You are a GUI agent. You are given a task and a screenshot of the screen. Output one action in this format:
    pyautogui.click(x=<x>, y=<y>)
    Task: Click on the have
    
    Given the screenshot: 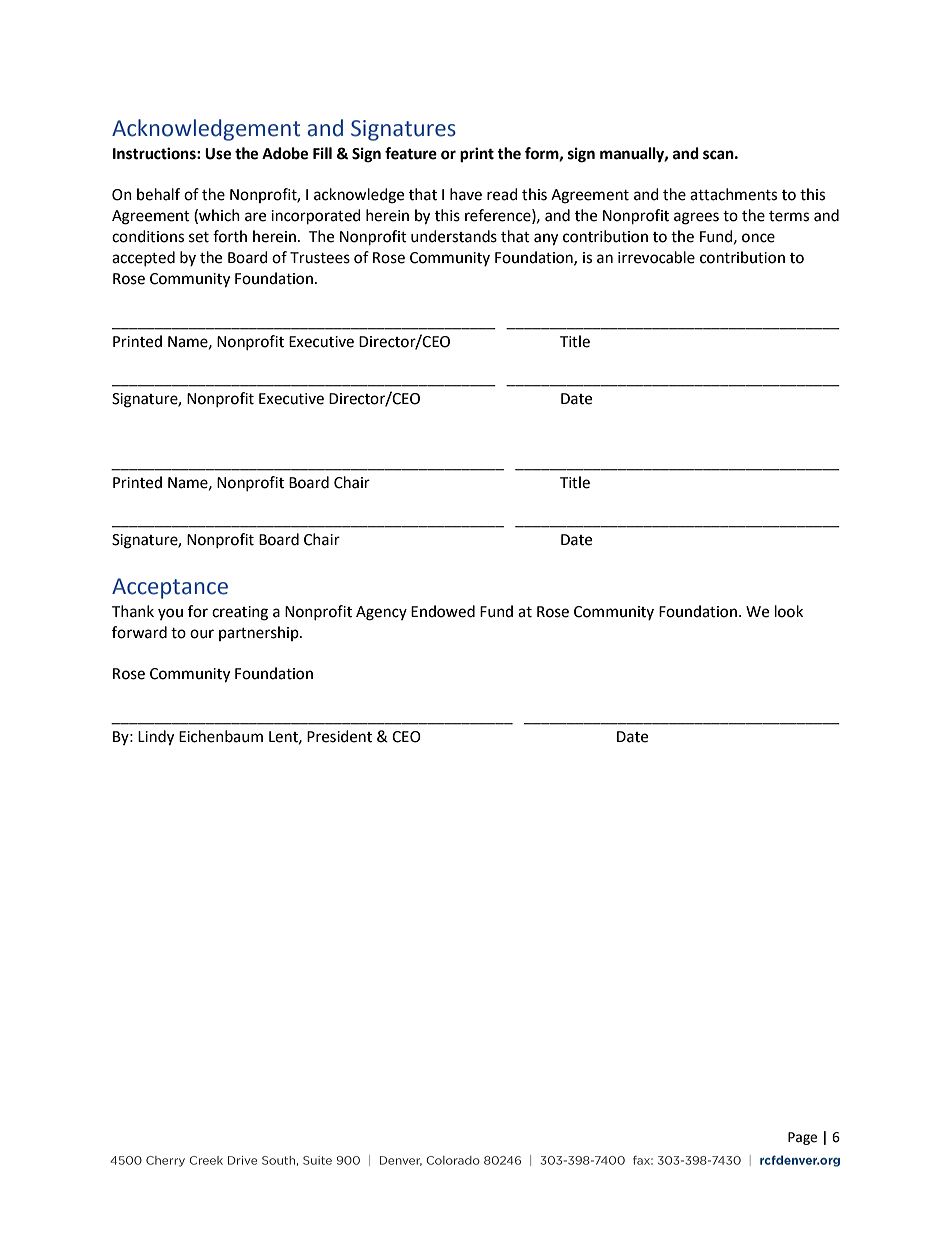 What is the action you would take?
    pyautogui.click(x=466, y=194)
